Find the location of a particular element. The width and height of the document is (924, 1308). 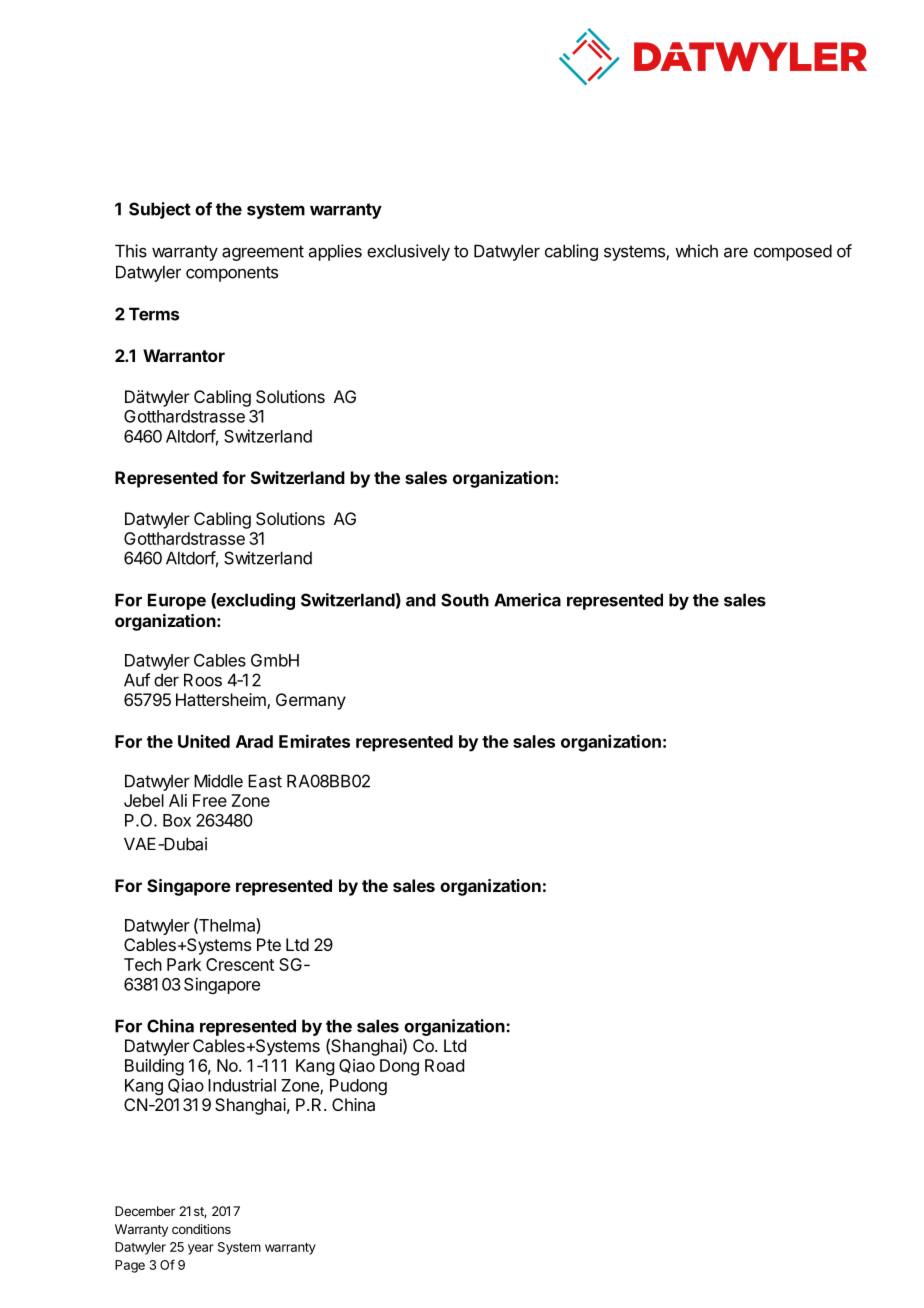

Box is located at coordinates (177, 820).
